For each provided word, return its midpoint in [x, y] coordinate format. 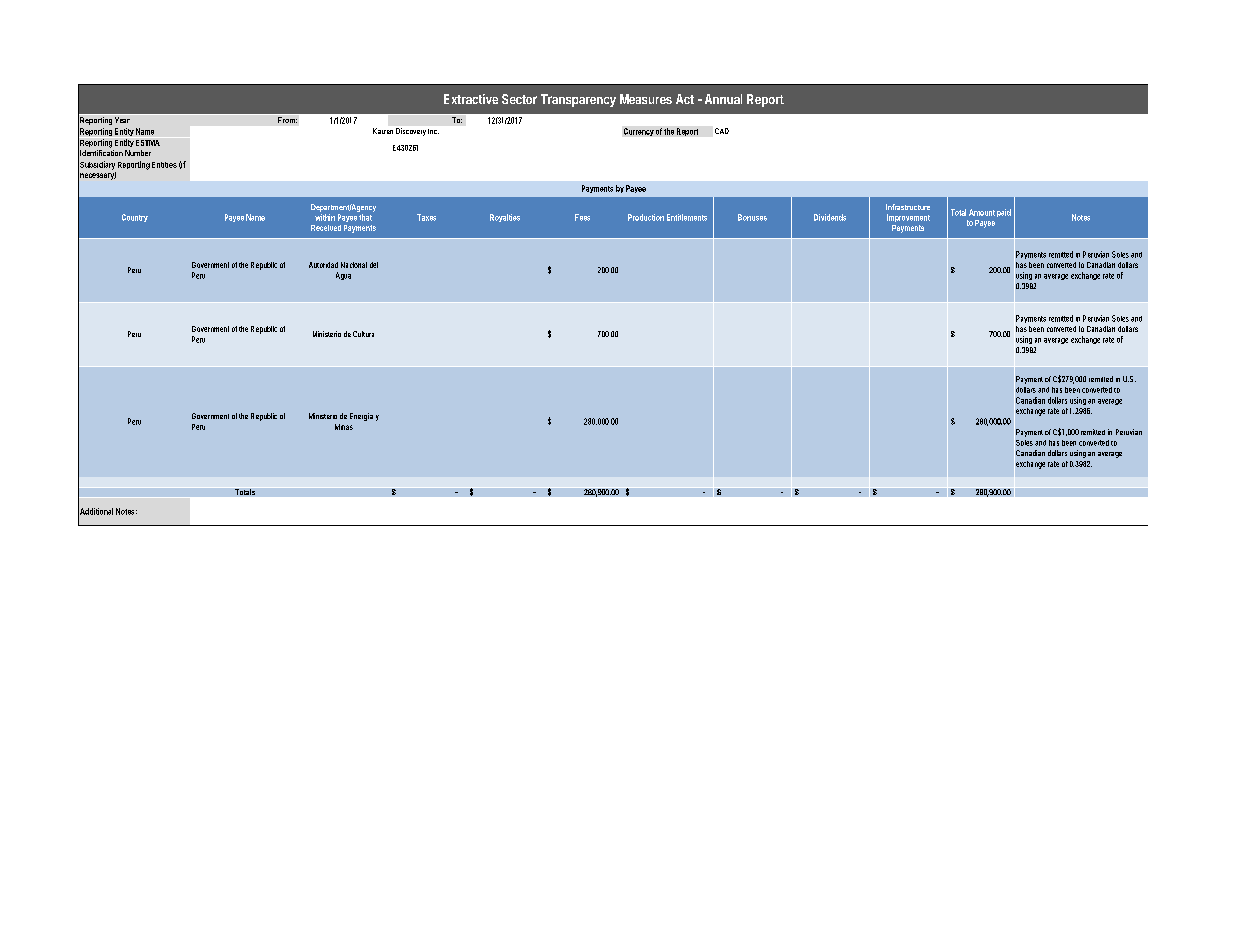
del [374, 265]
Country [135, 218]
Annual [723, 99]
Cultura [363, 334]
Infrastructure [908, 207]
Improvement [908, 218]
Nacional [354, 265]
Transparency [578, 100]
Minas [344, 427]
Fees [582, 217]
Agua [343, 276]
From [287, 120]
